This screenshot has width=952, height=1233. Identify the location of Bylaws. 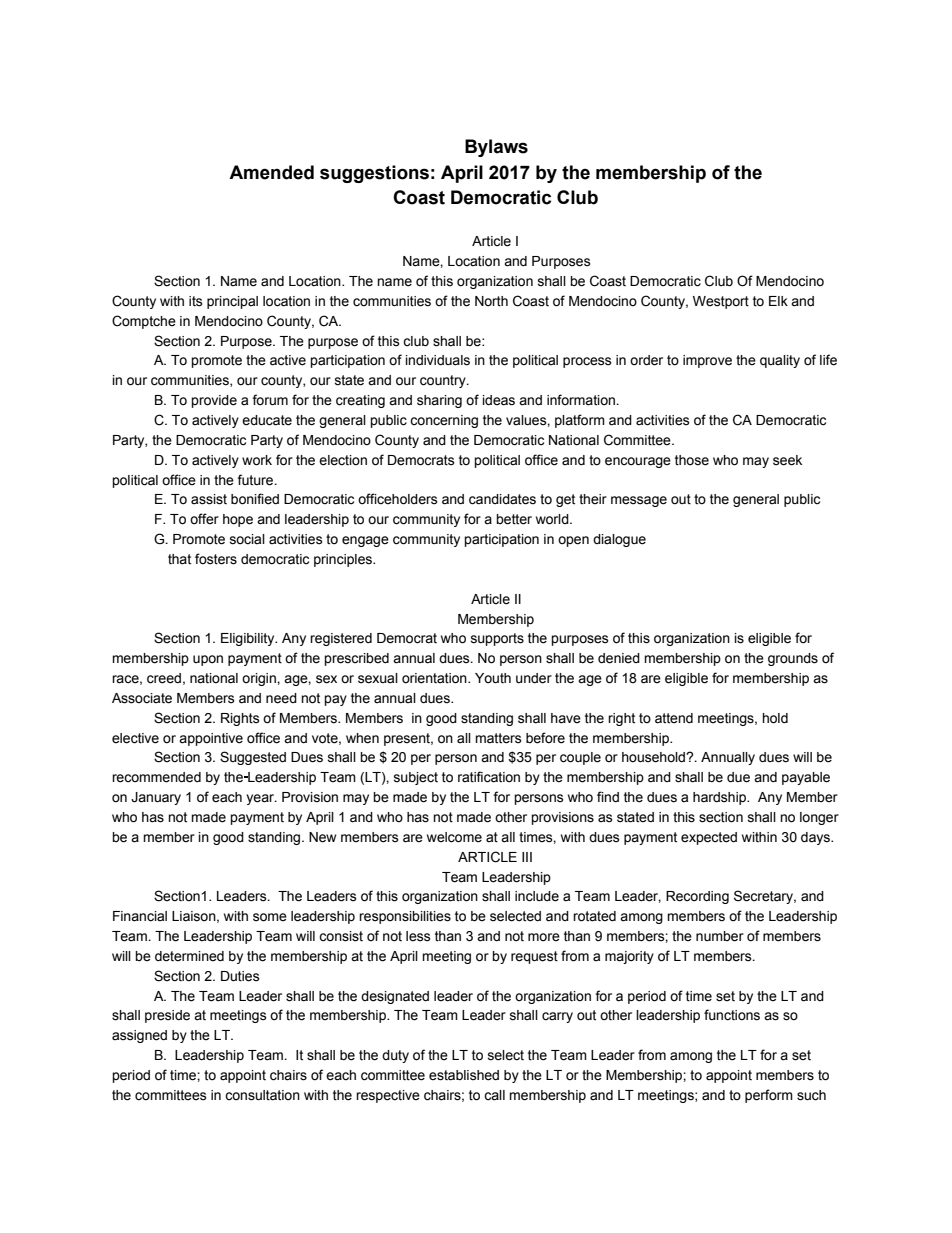
(496, 148).
